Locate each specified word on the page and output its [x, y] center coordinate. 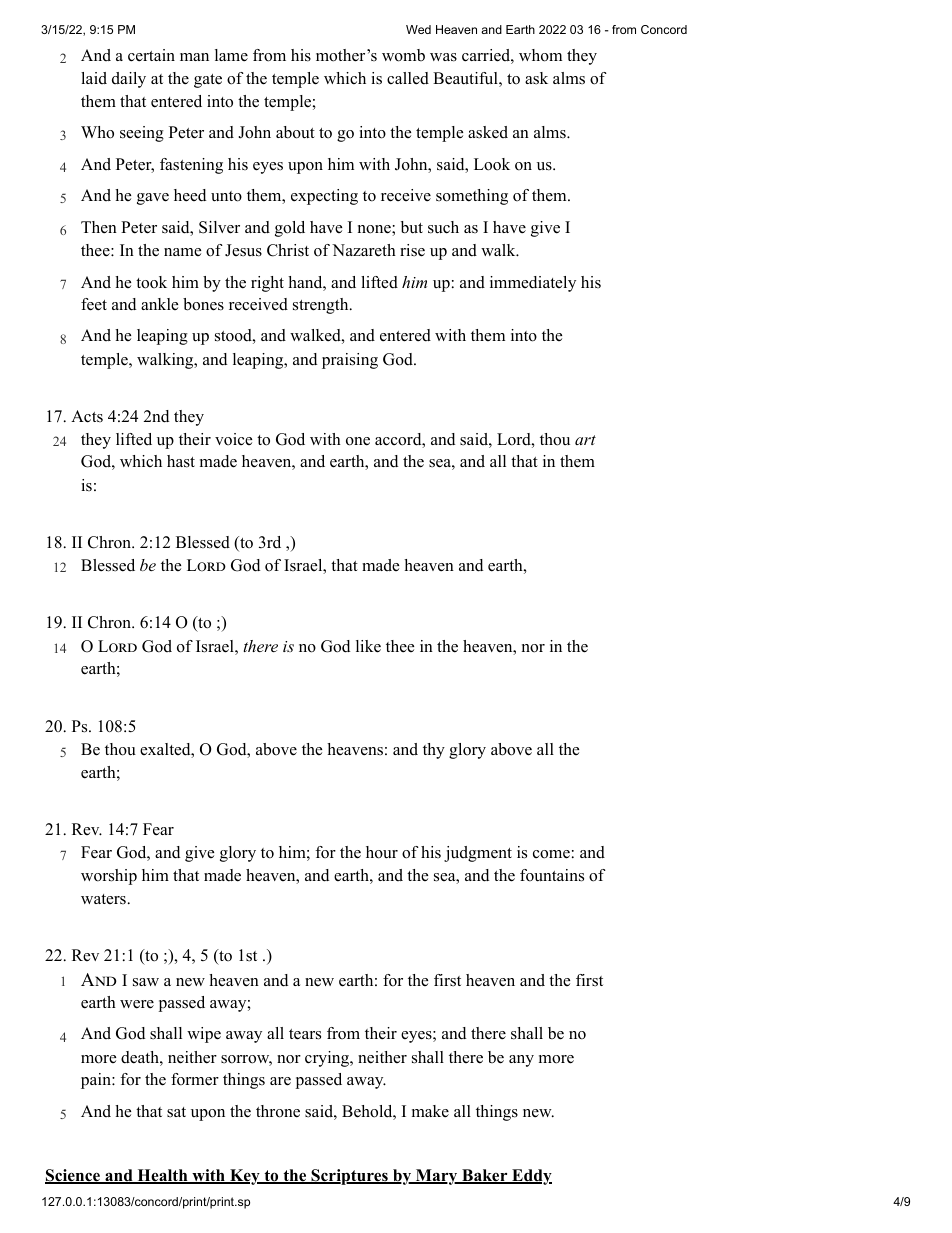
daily [129, 80]
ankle [159, 304]
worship [109, 877]
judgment [478, 854]
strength [322, 306]
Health [162, 1176]
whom [540, 55]
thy [434, 751]
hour [382, 852]
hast [181, 461]
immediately [533, 284]
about [295, 132]
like [368, 646]
